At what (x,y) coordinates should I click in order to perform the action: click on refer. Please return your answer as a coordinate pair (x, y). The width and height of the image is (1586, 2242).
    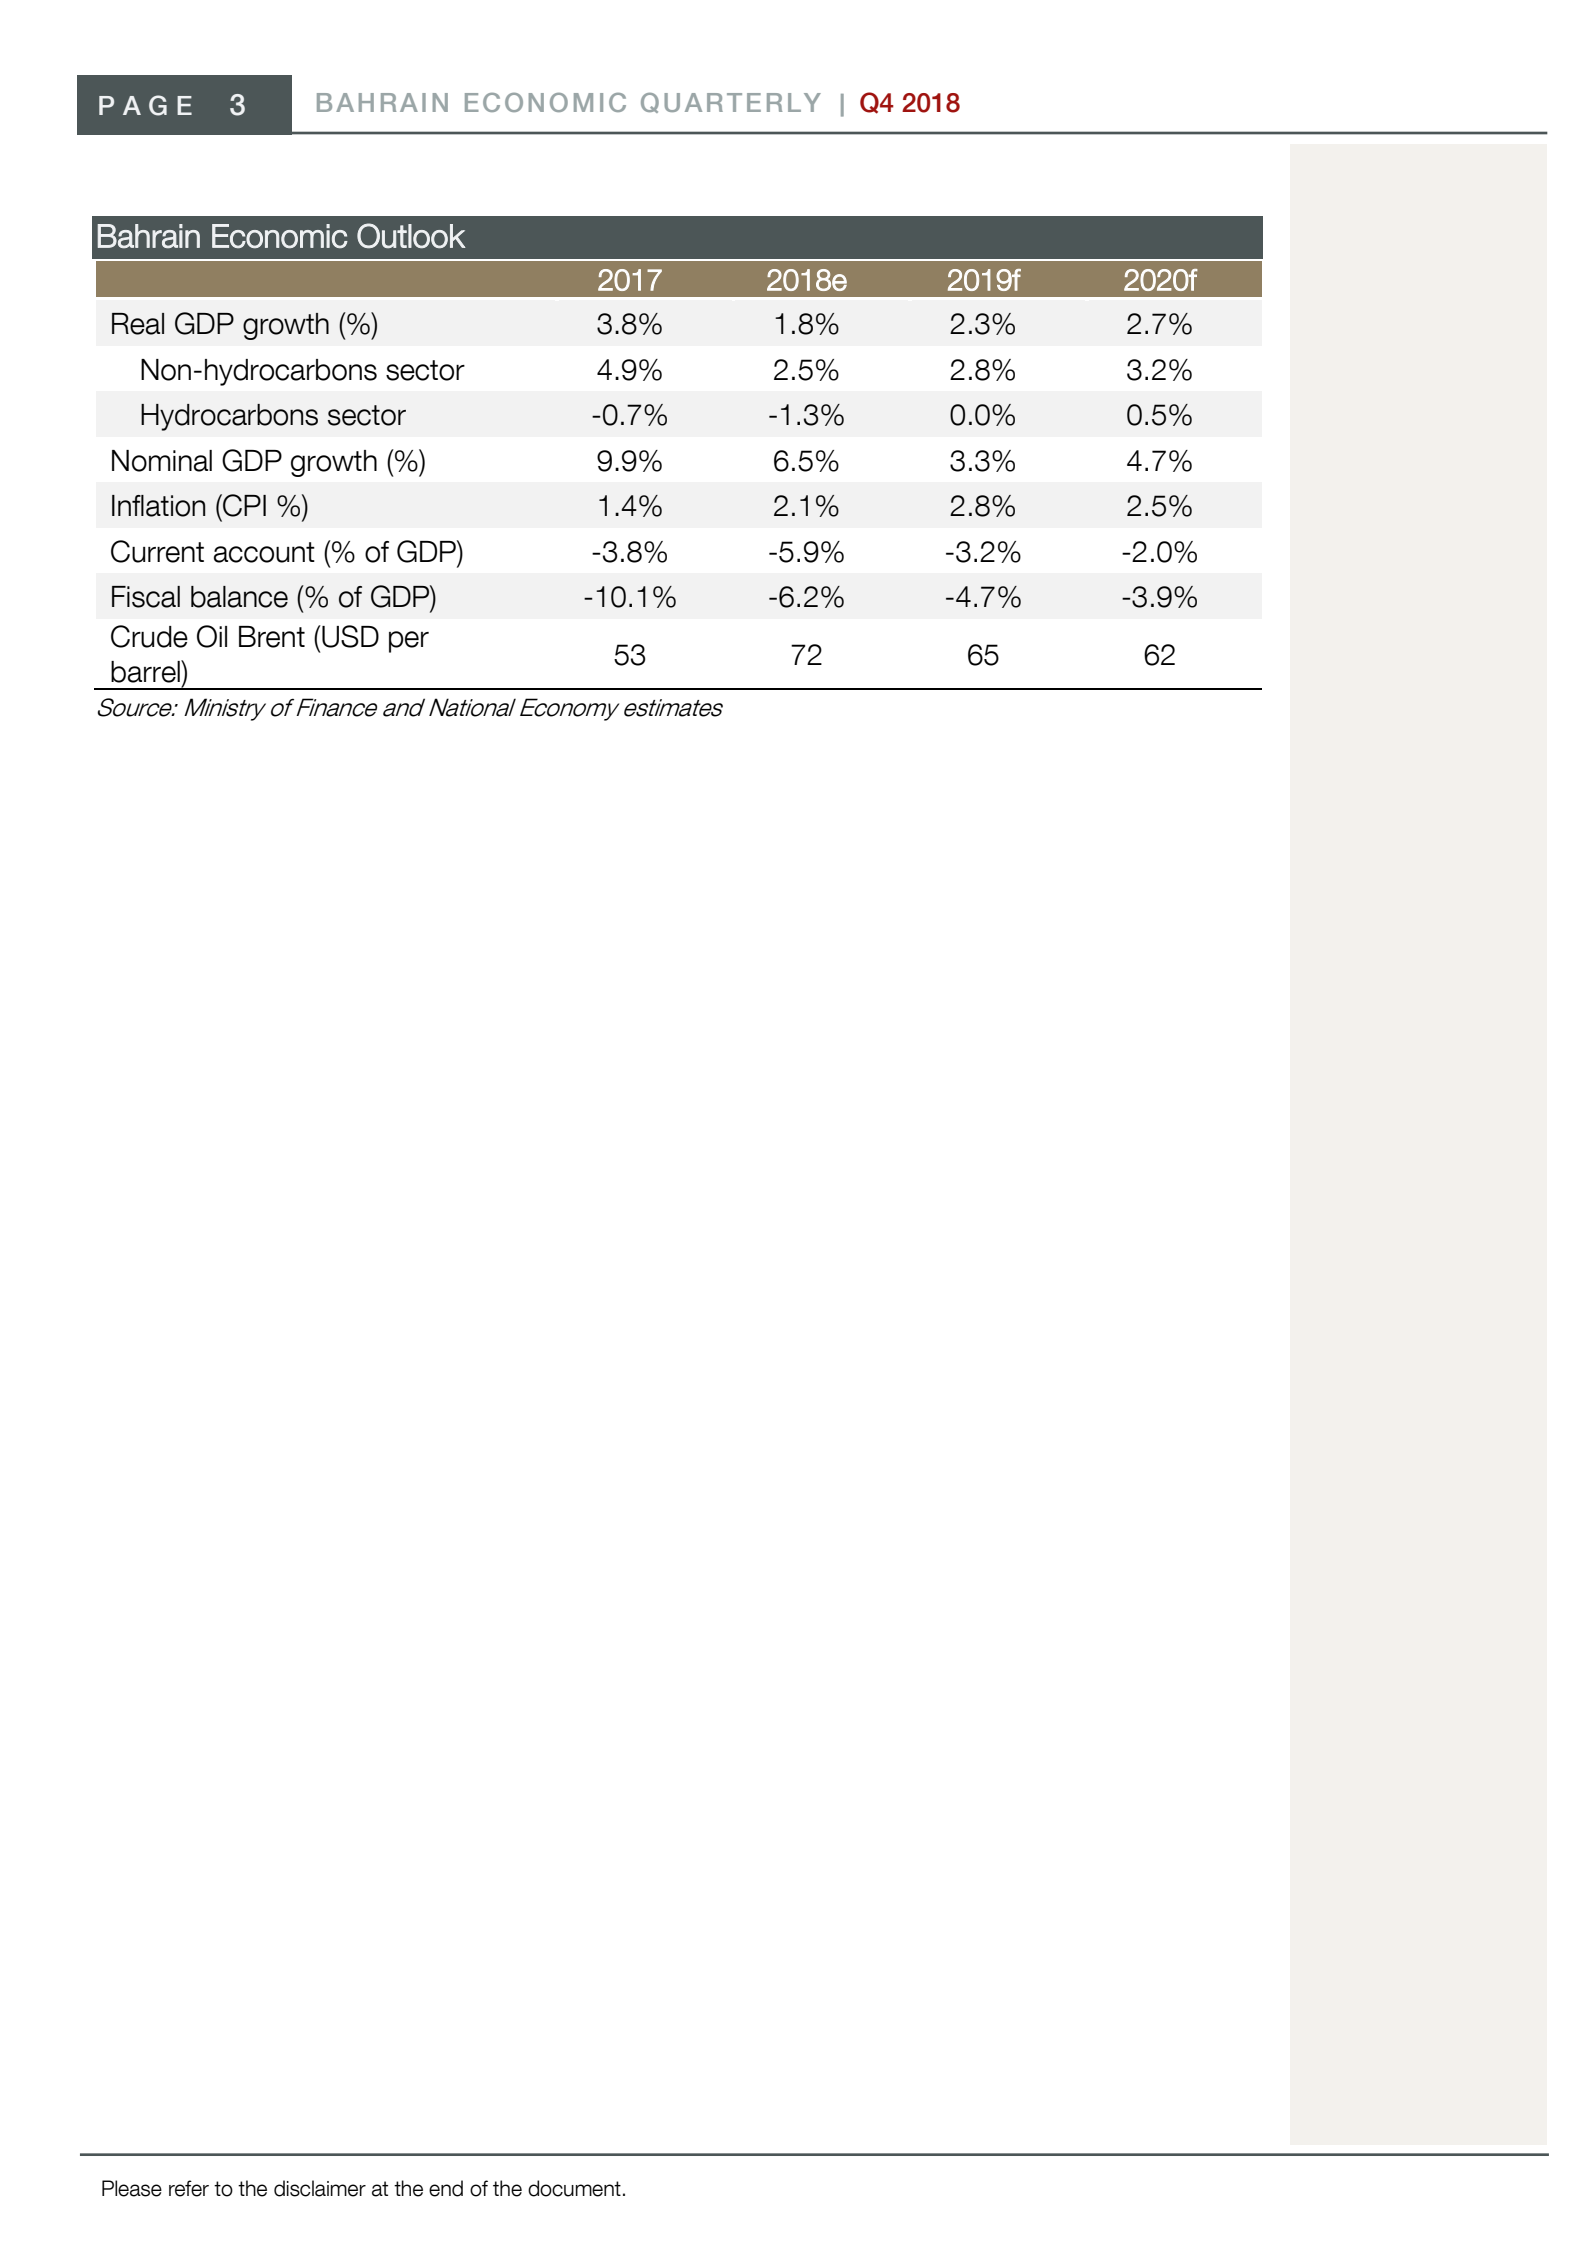
    Looking at the image, I should click on (189, 2188).
